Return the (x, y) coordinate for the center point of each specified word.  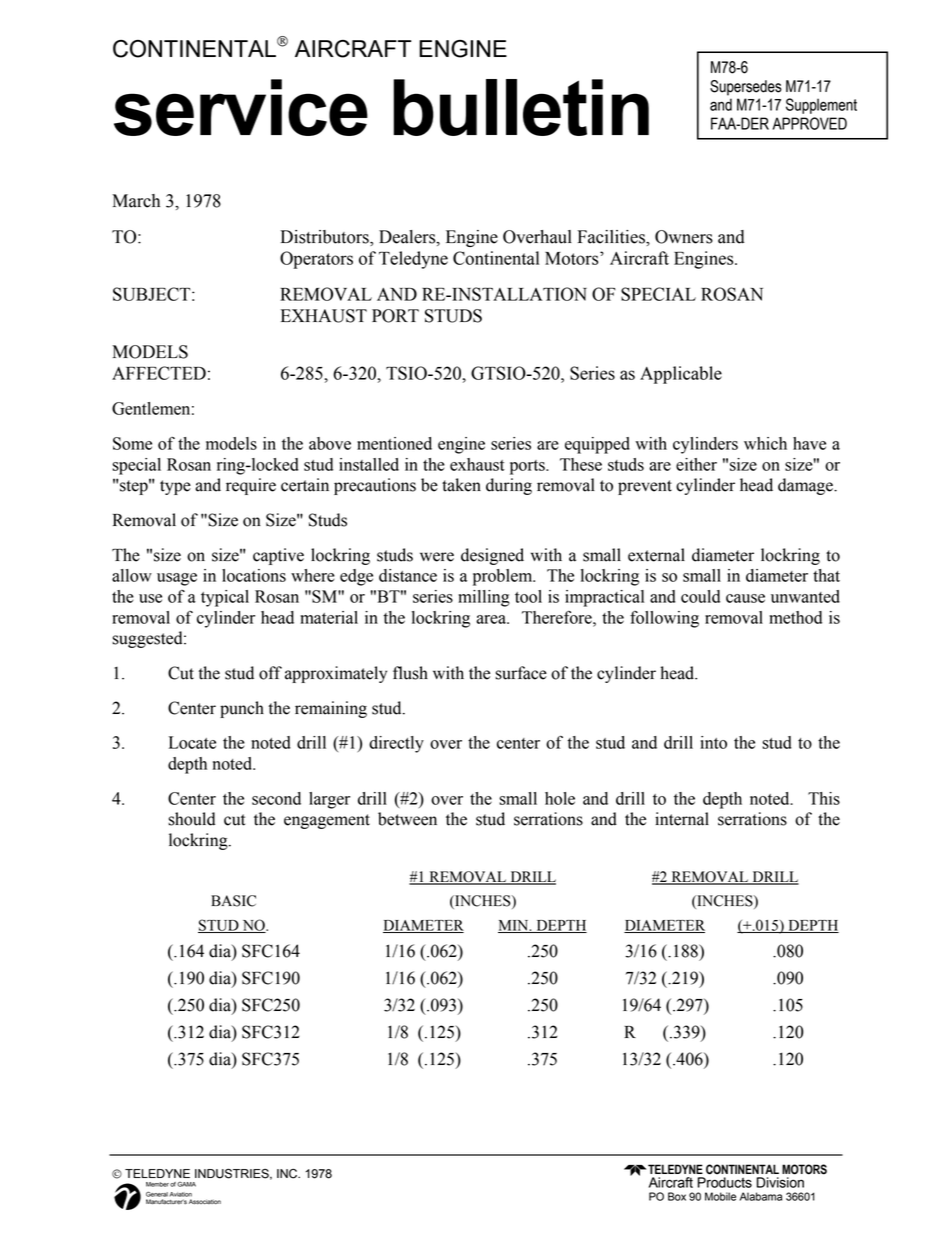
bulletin (521, 107)
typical (225, 598)
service (241, 107)
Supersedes (746, 88)
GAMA (186, 1184)
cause (745, 598)
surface (521, 673)
